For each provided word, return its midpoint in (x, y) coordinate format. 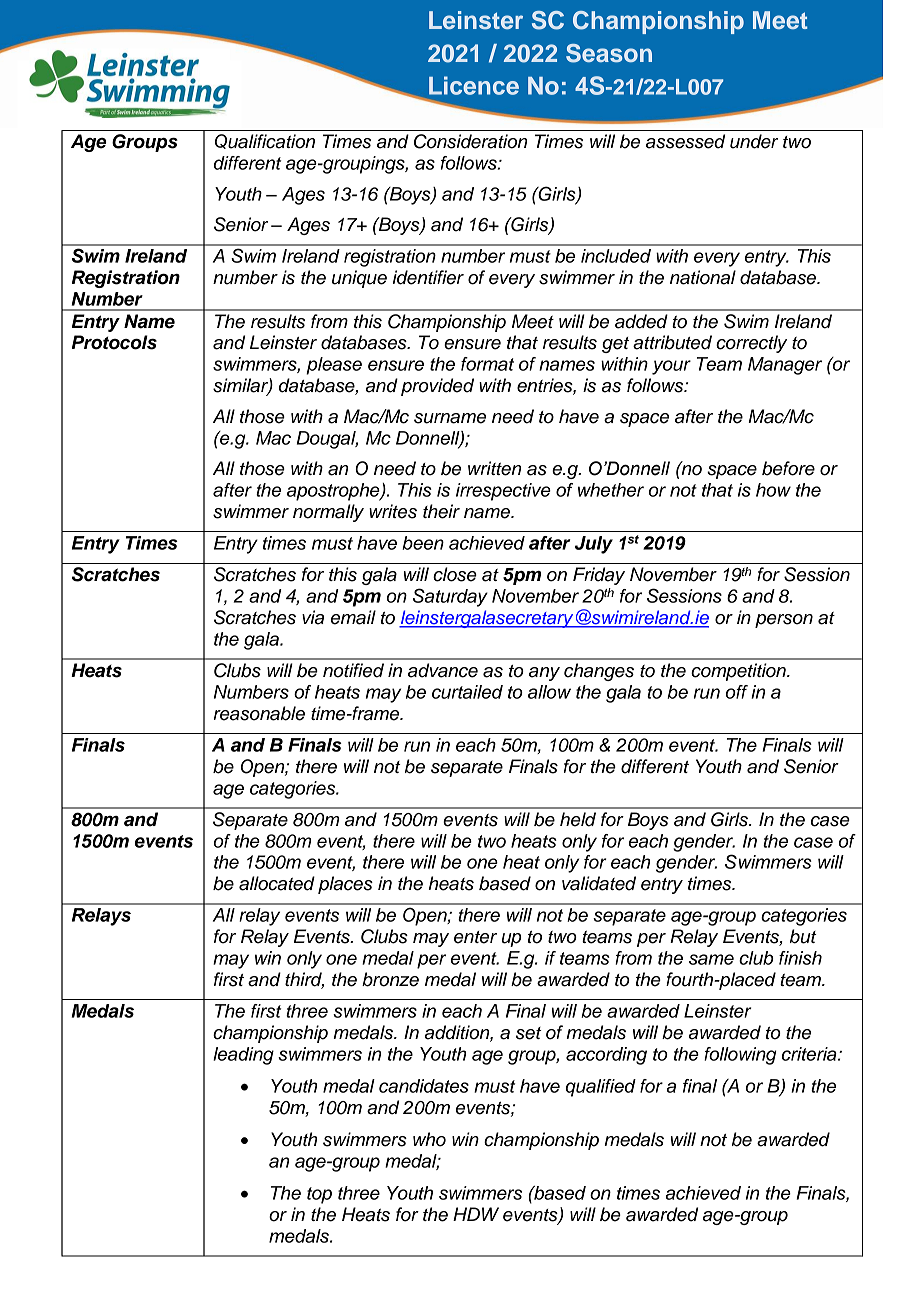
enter (475, 937)
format (487, 364)
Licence (474, 85)
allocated (277, 883)
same (711, 959)
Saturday (450, 597)
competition (739, 672)
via (313, 617)
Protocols (114, 342)
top (319, 1195)
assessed (685, 141)
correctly (751, 344)
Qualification (265, 141)
